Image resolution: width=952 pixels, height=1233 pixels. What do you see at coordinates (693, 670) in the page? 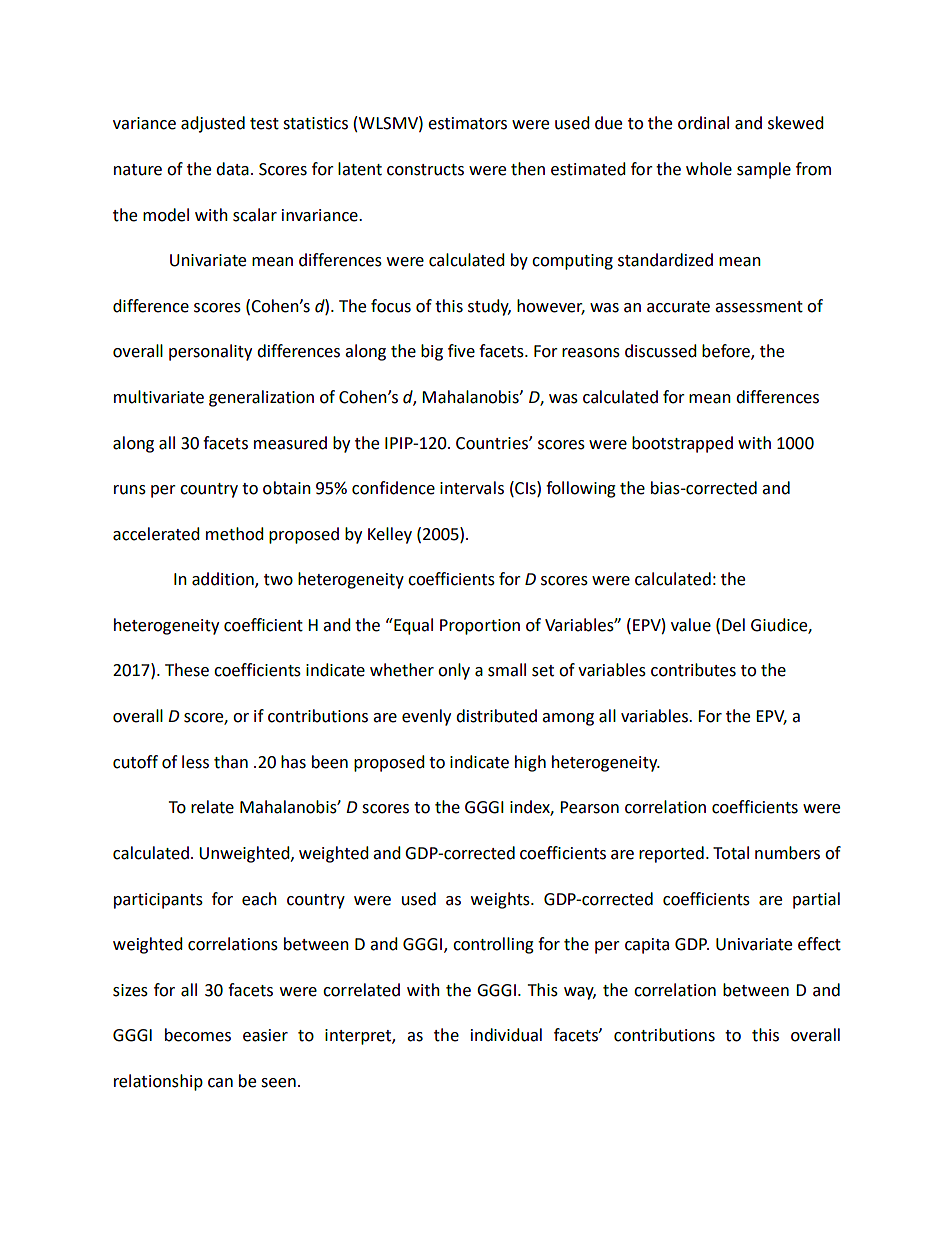
I see `contributes` at bounding box center [693, 670].
